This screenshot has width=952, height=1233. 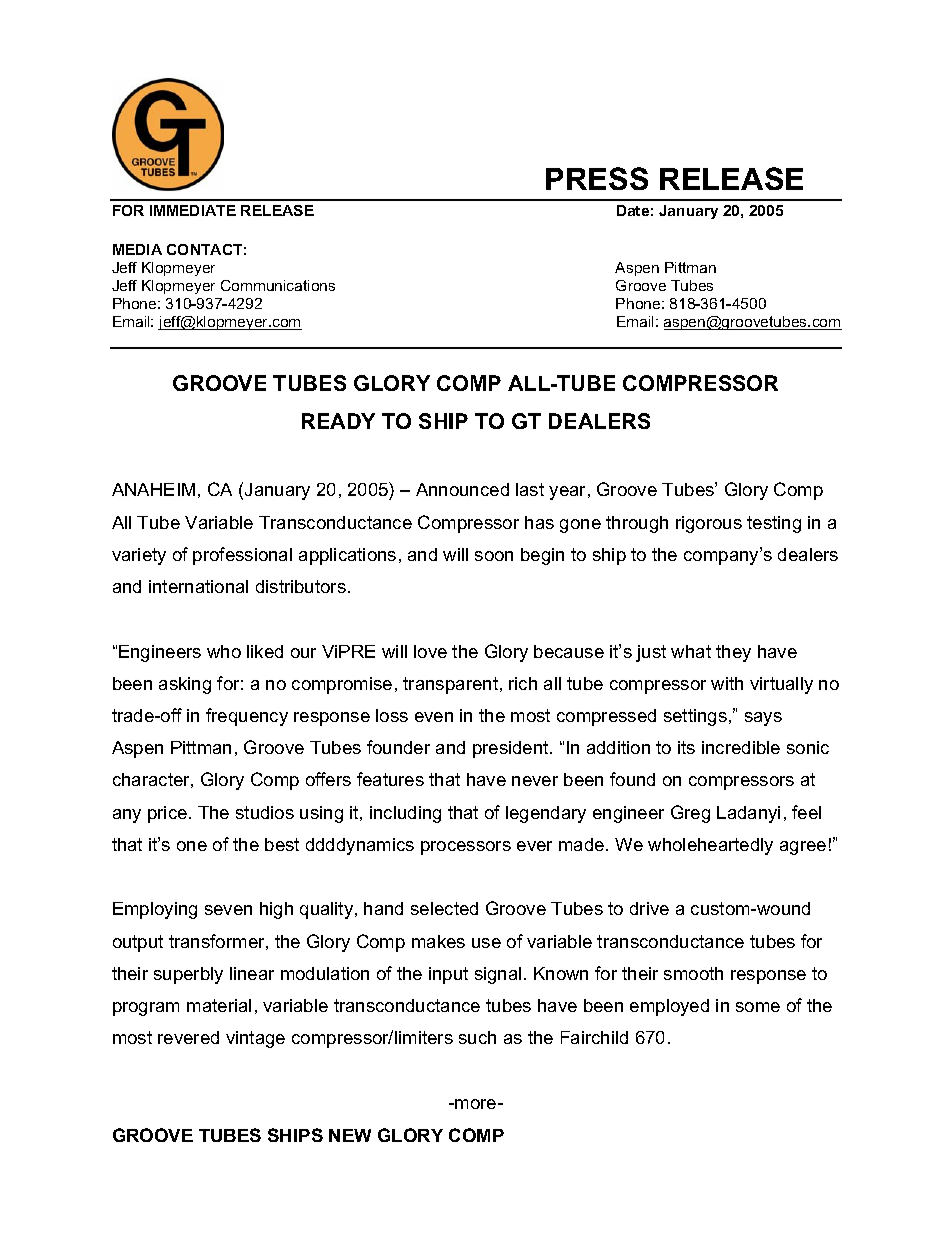 I want to click on frequency, so click(x=247, y=717).
